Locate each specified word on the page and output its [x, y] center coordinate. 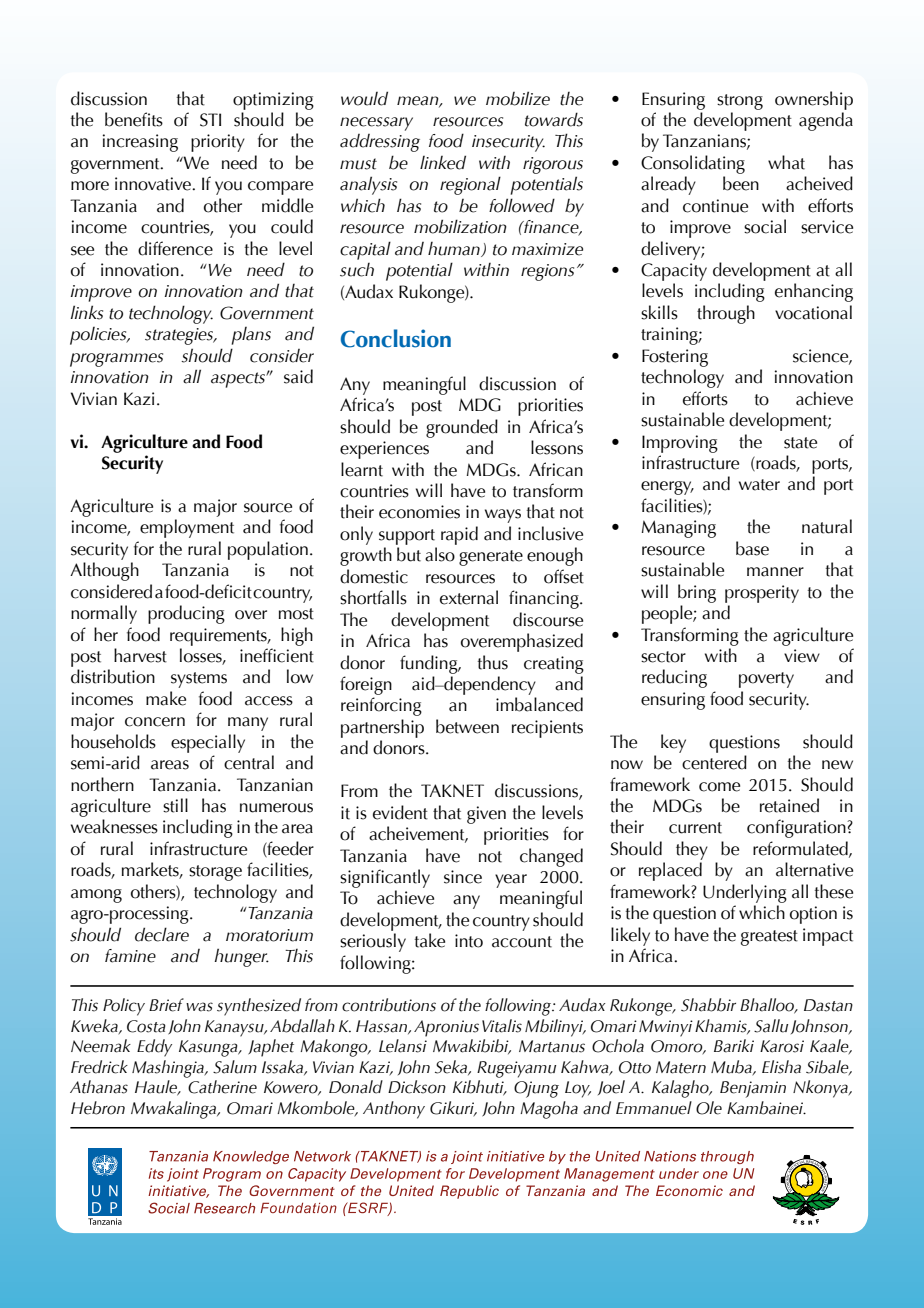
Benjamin [753, 1089]
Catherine [222, 1087]
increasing [140, 143]
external [469, 597]
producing [186, 614]
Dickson [417, 1087]
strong [740, 102]
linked [443, 162]
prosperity [762, 594]
